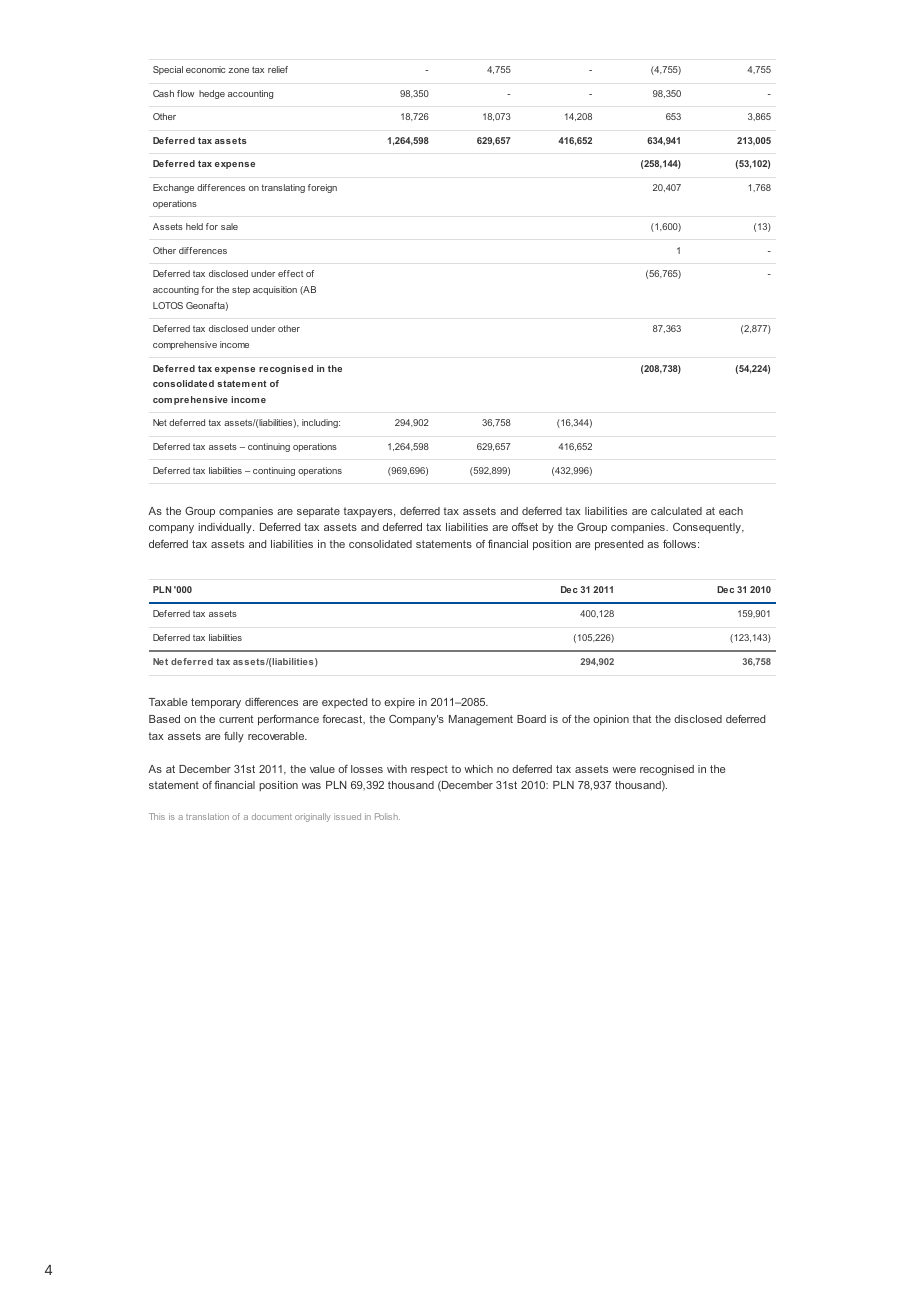 This document has height=1313, width=924. Describe the element at coordinates (731, 511) in the document. I see `each` at that location.
